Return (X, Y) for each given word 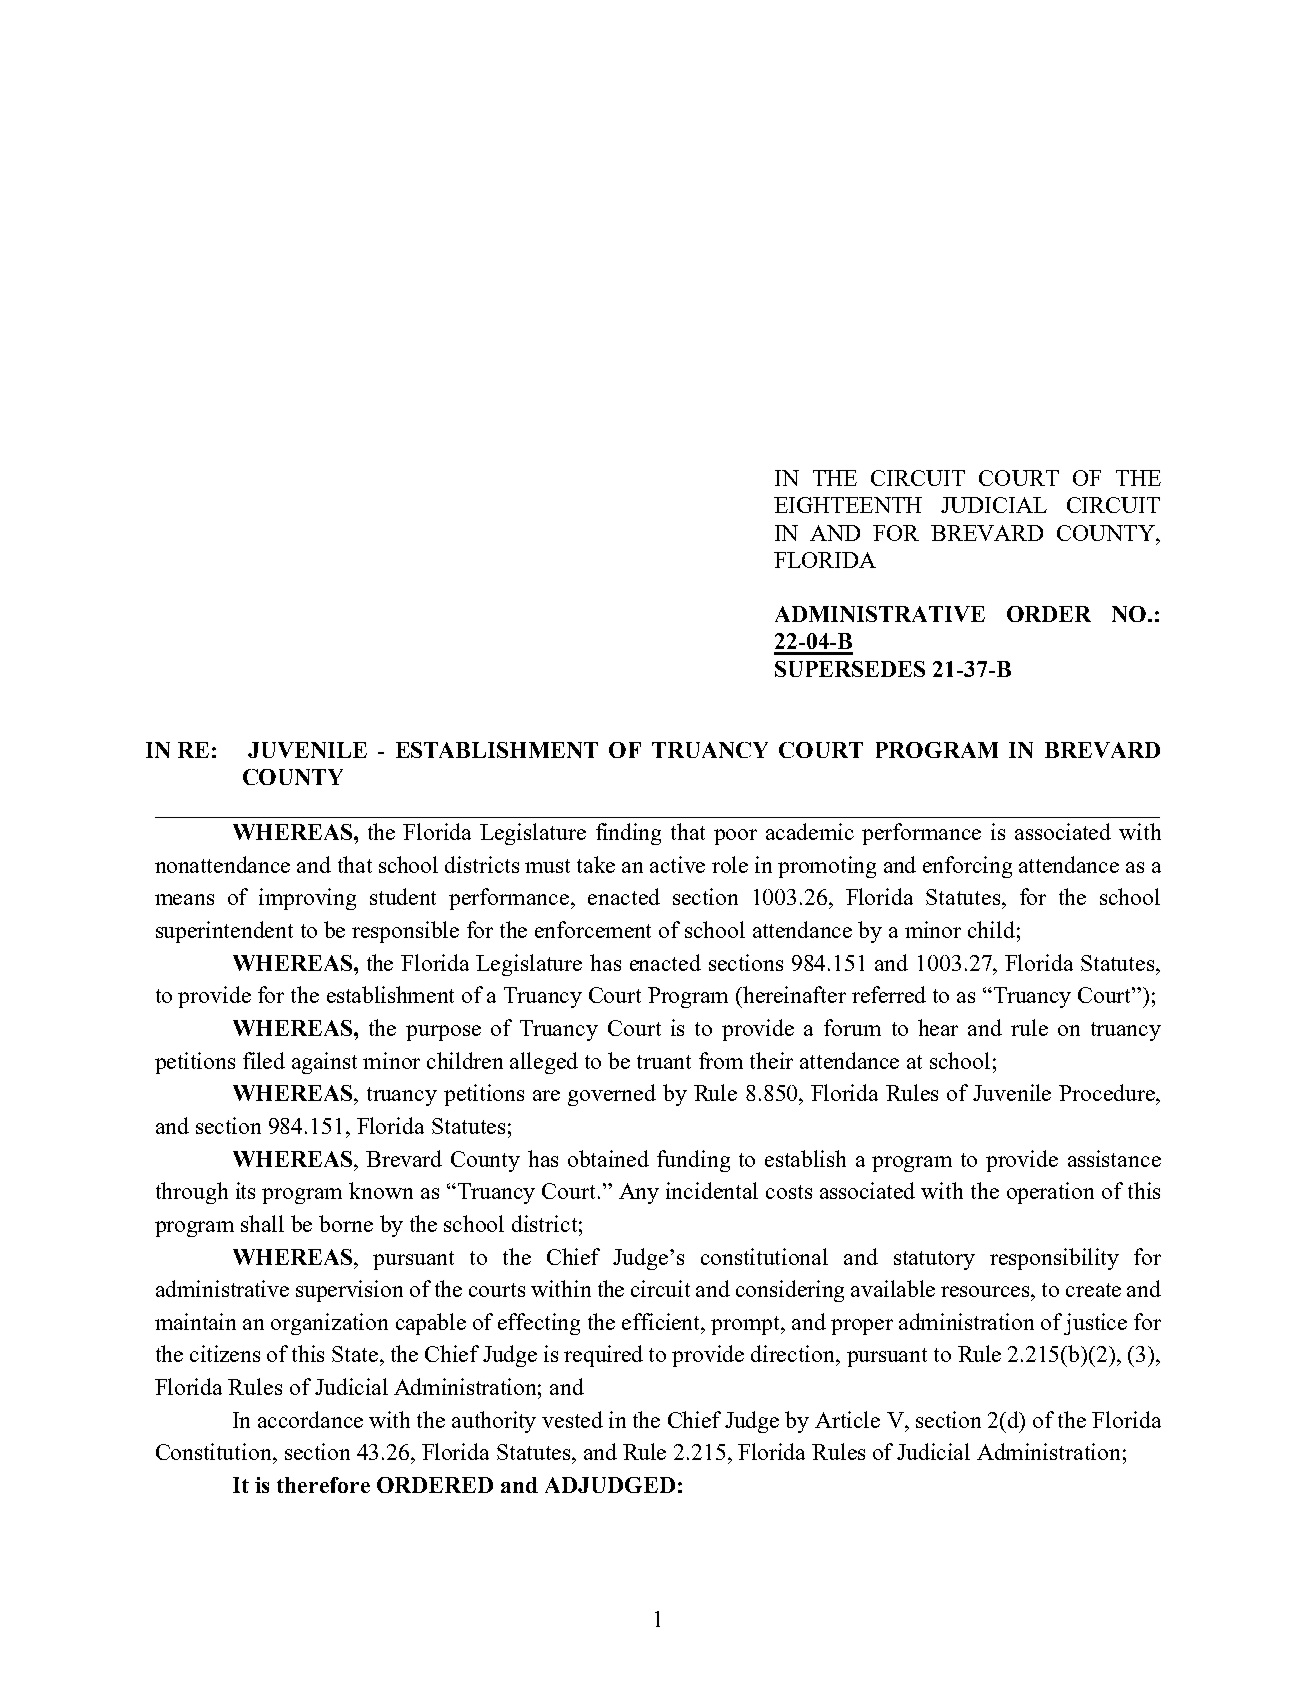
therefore (323, 1485)
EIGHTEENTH (848, 505)
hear (938, 1027)
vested (572, 1419)
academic (810, 831)
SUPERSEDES (850, 669)
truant (664, 1062)
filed (264, 1060)
